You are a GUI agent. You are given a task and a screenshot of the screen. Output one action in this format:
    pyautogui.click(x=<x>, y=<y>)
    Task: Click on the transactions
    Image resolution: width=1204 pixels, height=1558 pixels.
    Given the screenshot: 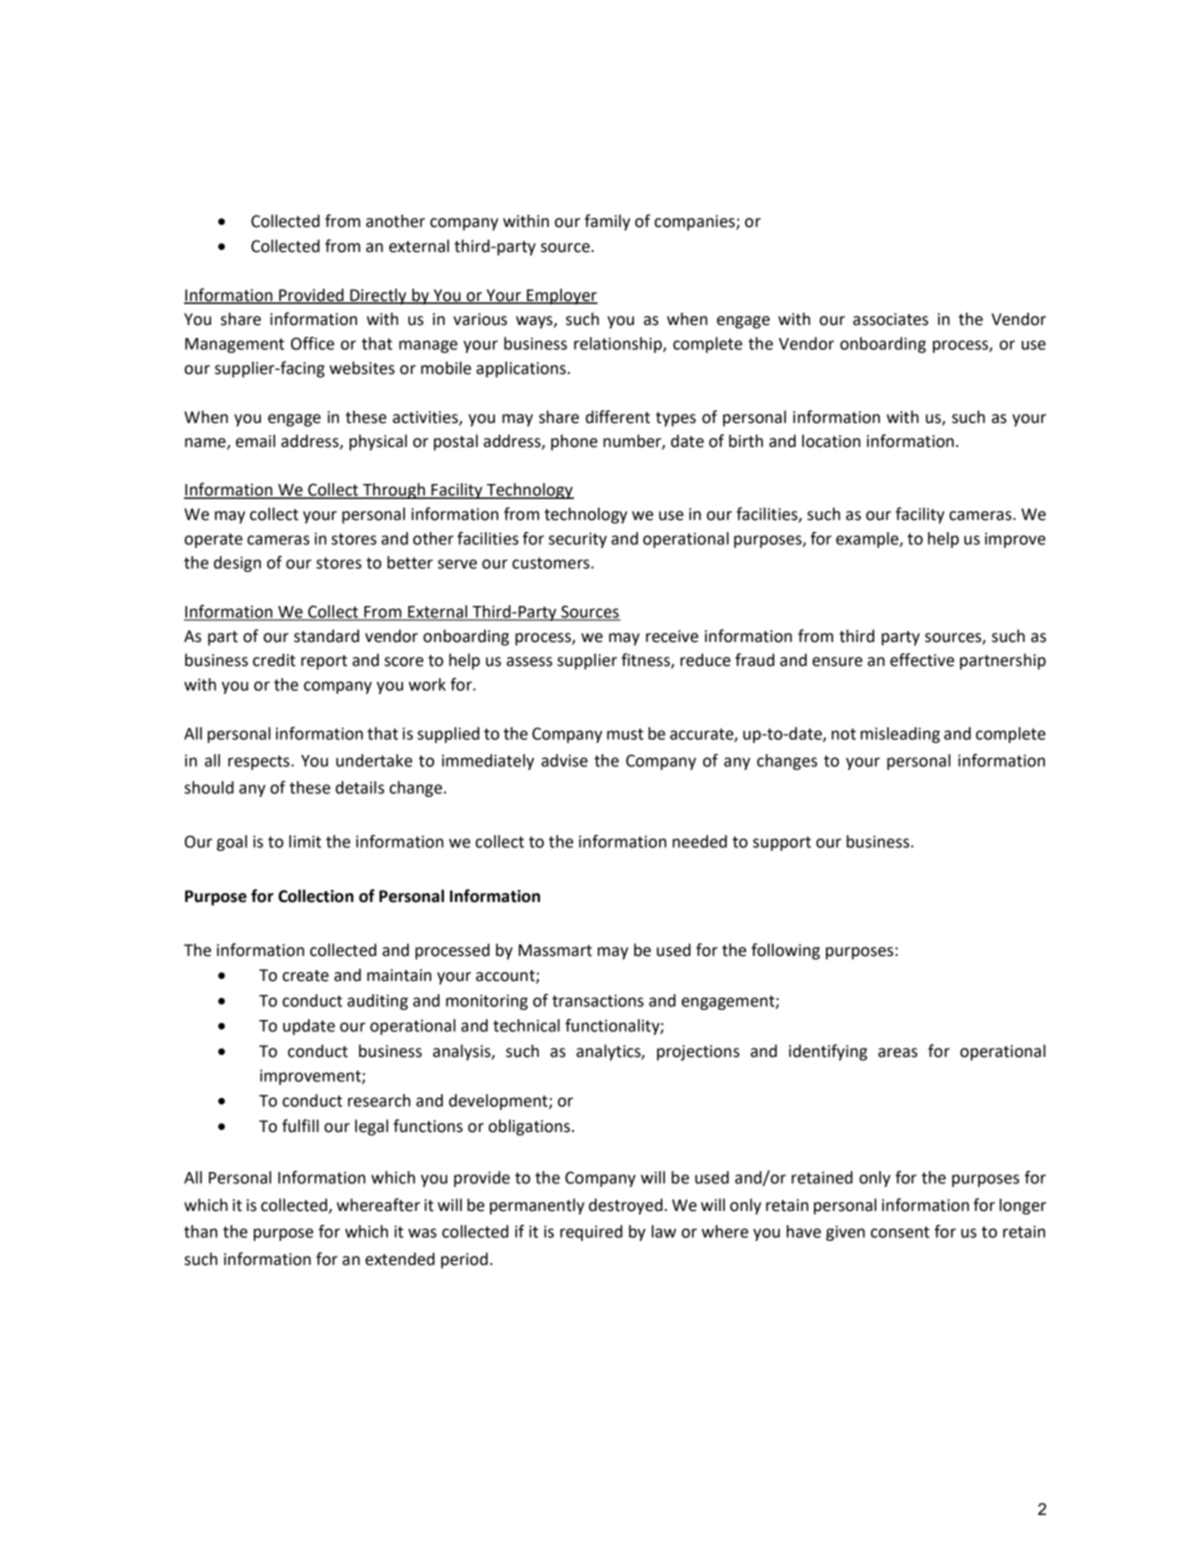 What is the action you would take?
    pyautogui.click(x=598, y=1000)
